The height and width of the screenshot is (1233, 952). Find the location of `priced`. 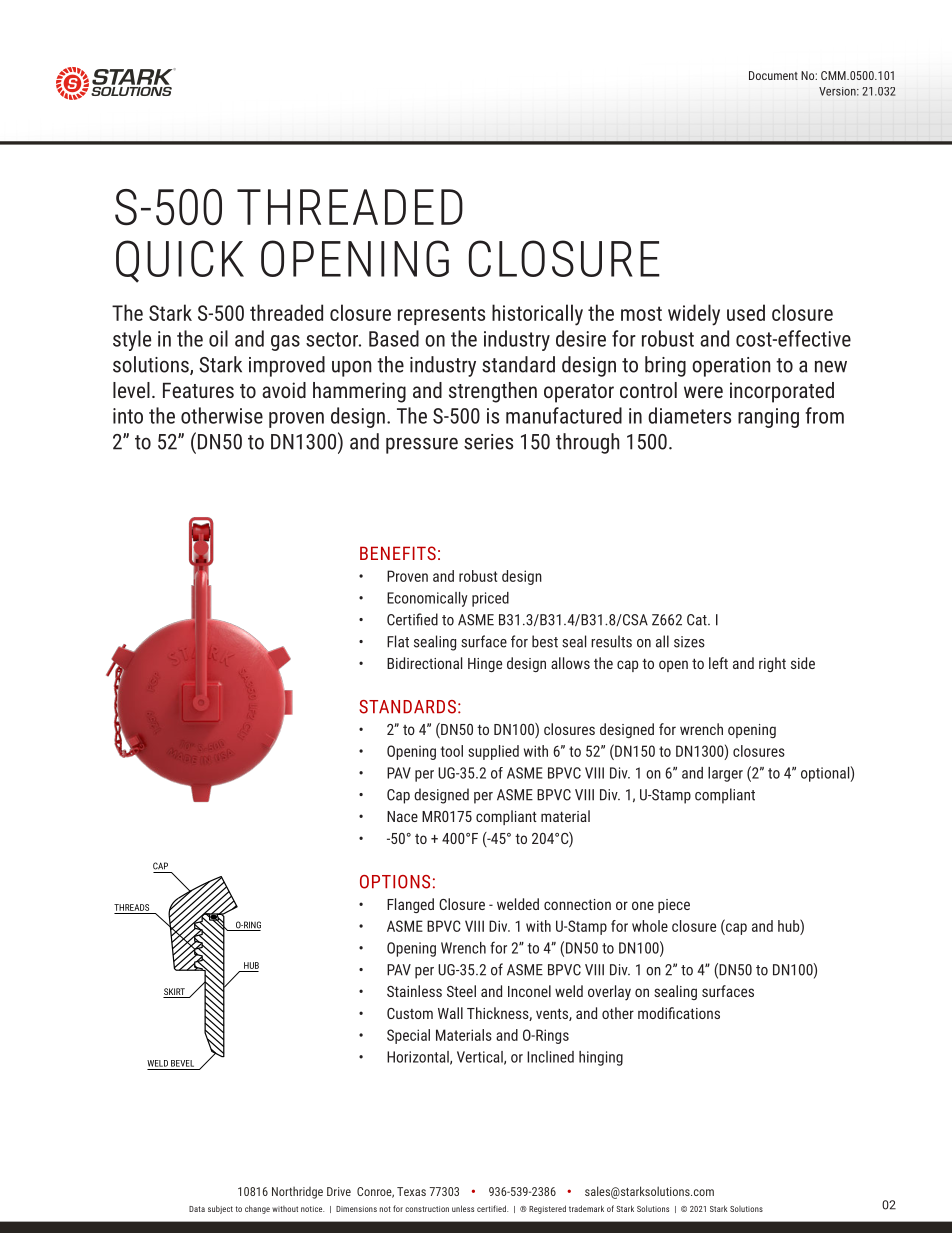

priced is located at coordinates (490, 599).
